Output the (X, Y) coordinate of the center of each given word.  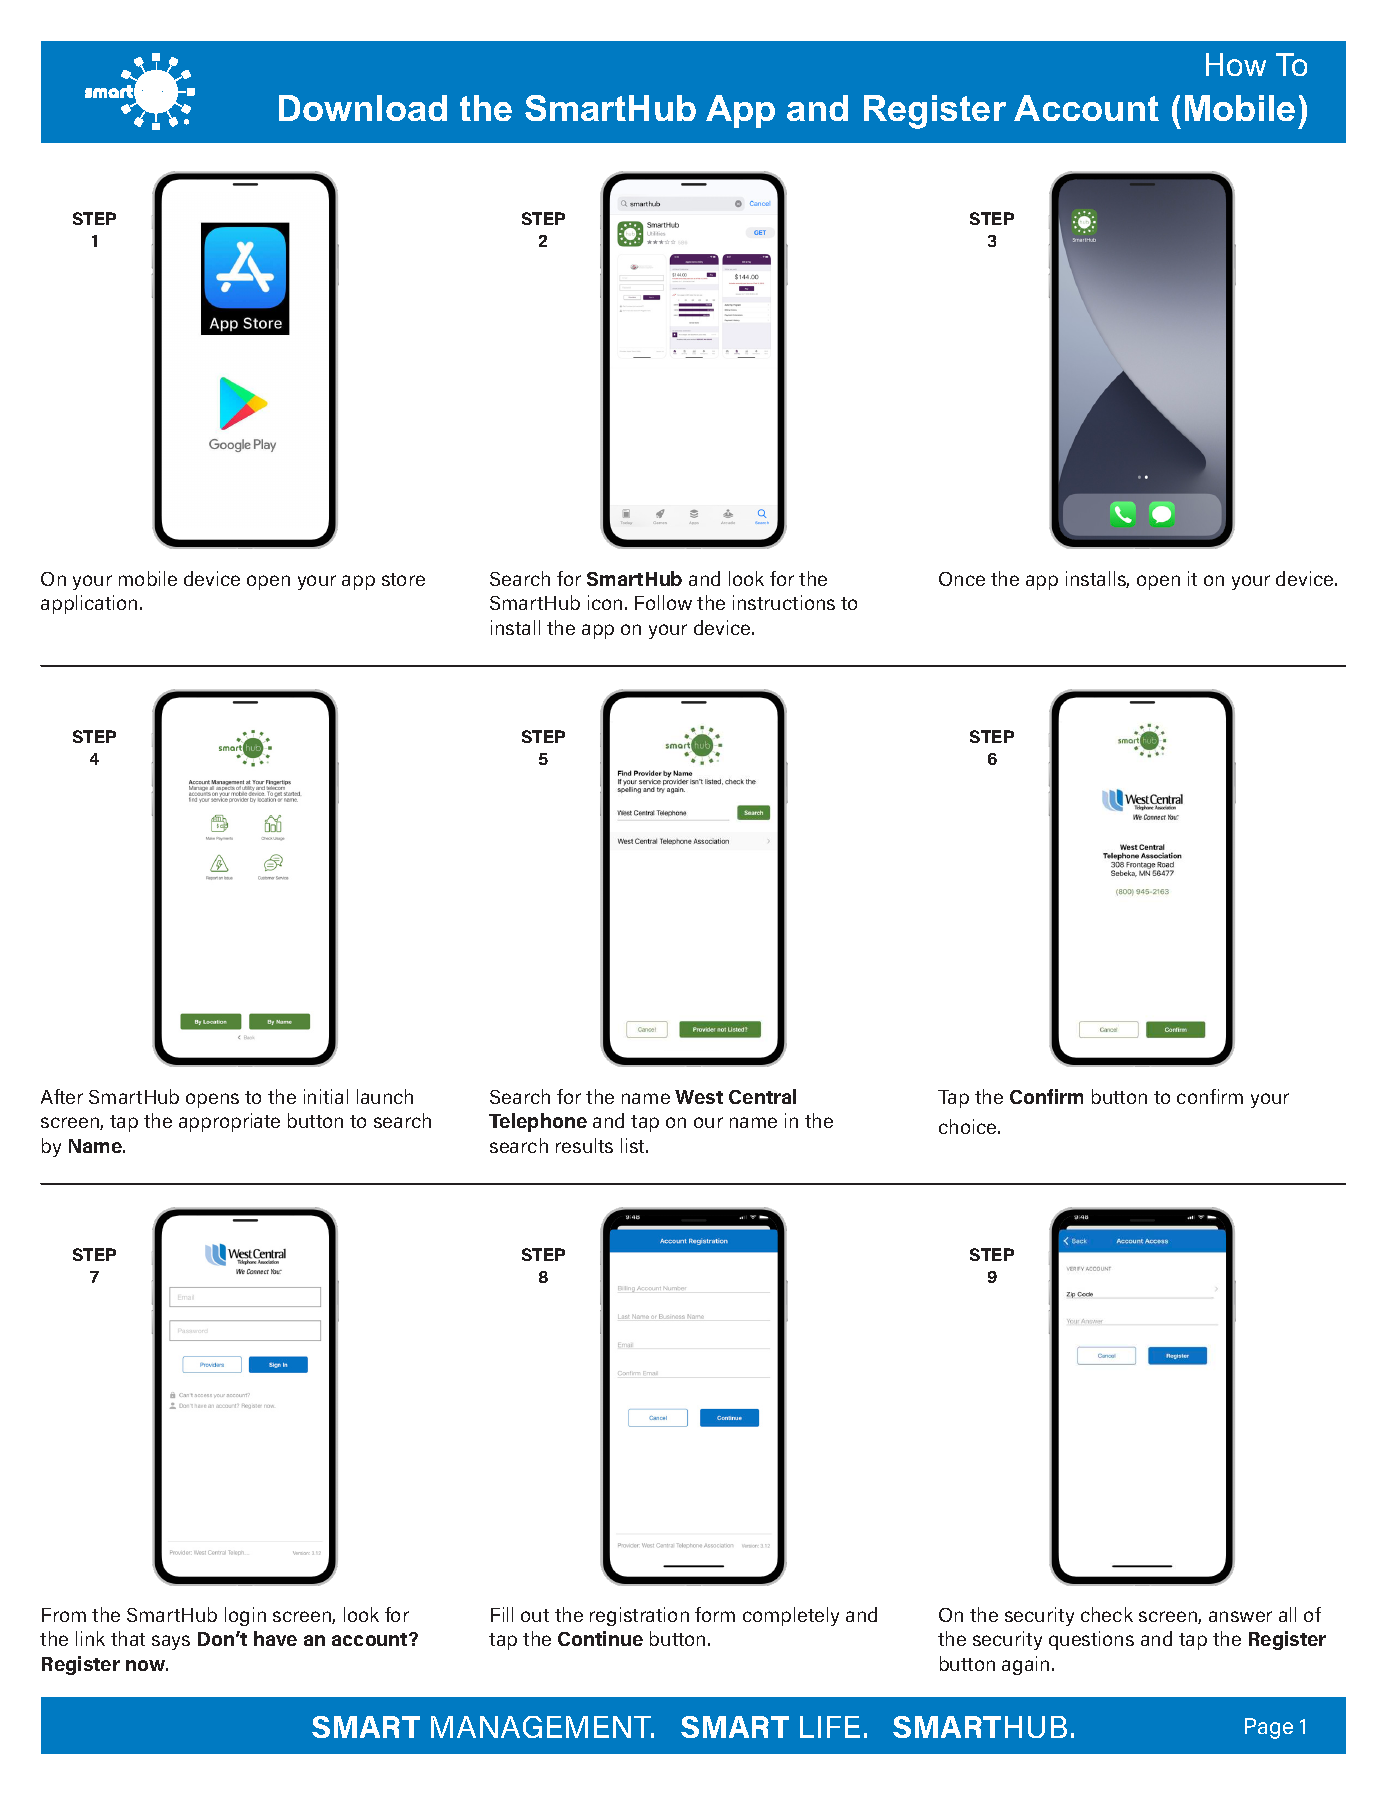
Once (962, 579)
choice (969, 1126)
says (171, 1642)
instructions (784, 602)
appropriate (229, 1122)
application (89, 604)
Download (363, 108)
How (1236, 64)
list (634, 1145)
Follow (663, 602)
